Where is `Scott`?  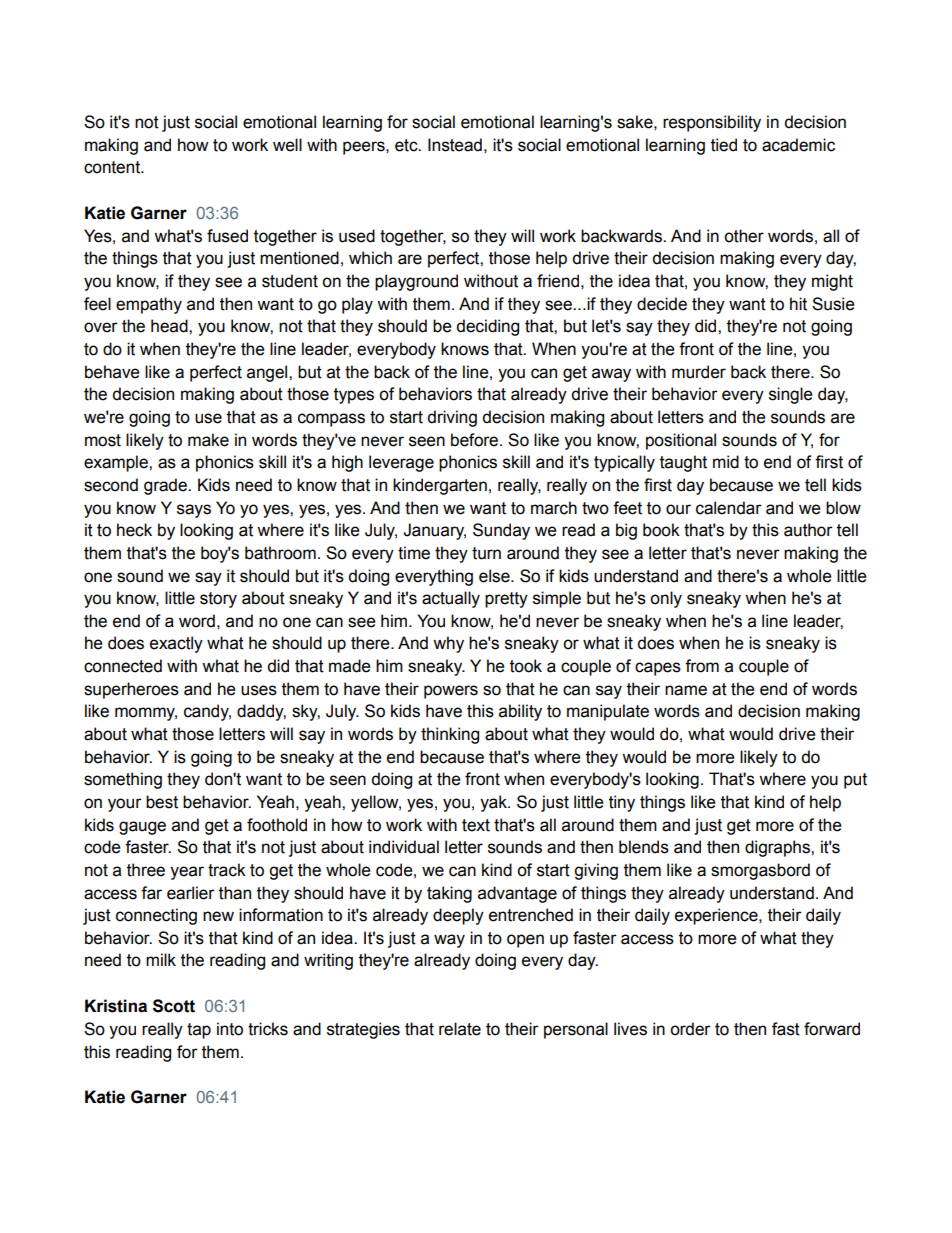
Scott is located at coordinates (174, 1006).
